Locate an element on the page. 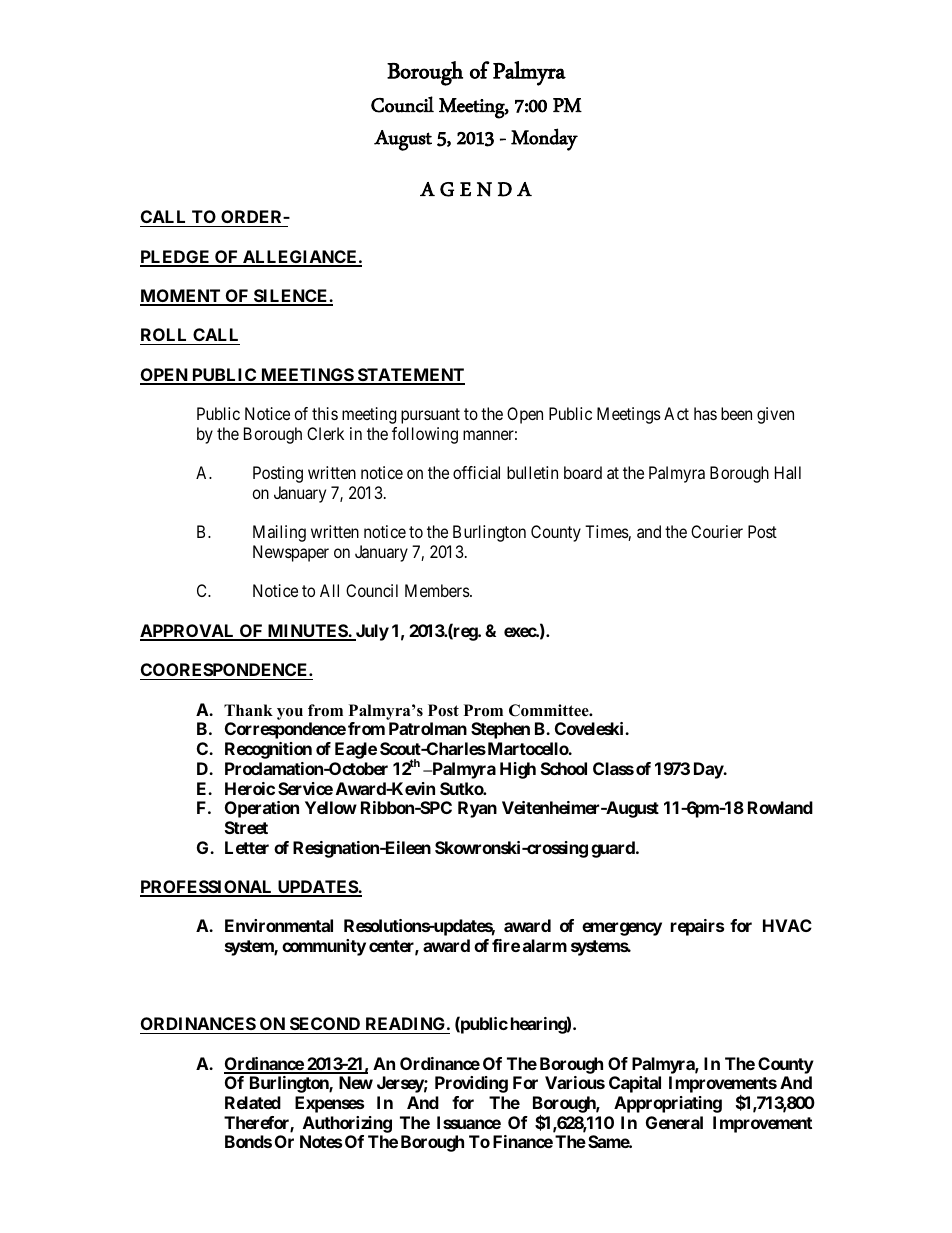 This document has height=1233, width=952. Rowland is located at coordinates (780, 807).
